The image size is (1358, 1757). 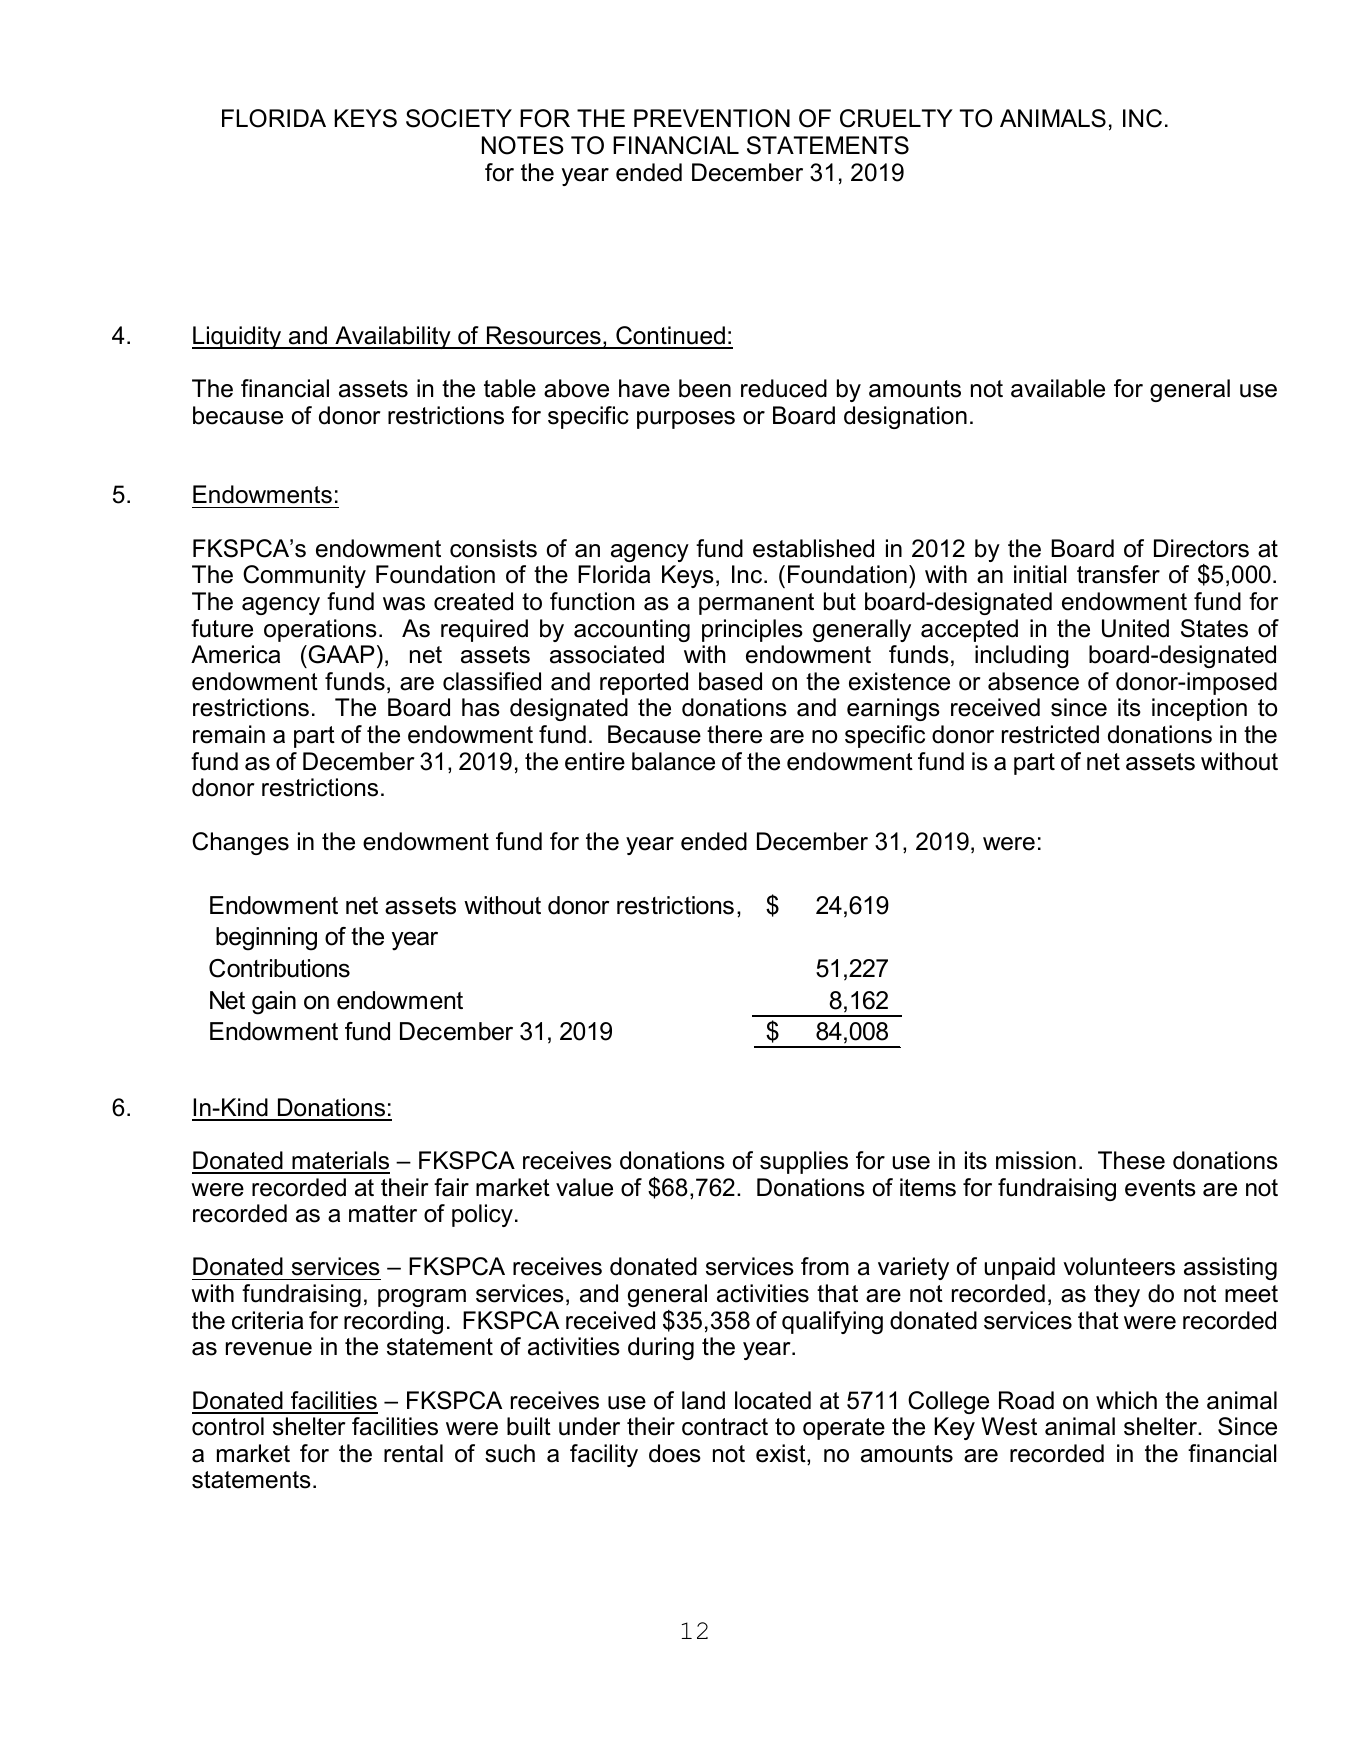 I want to click on CRUELTY, so click(x=896, y=118).
